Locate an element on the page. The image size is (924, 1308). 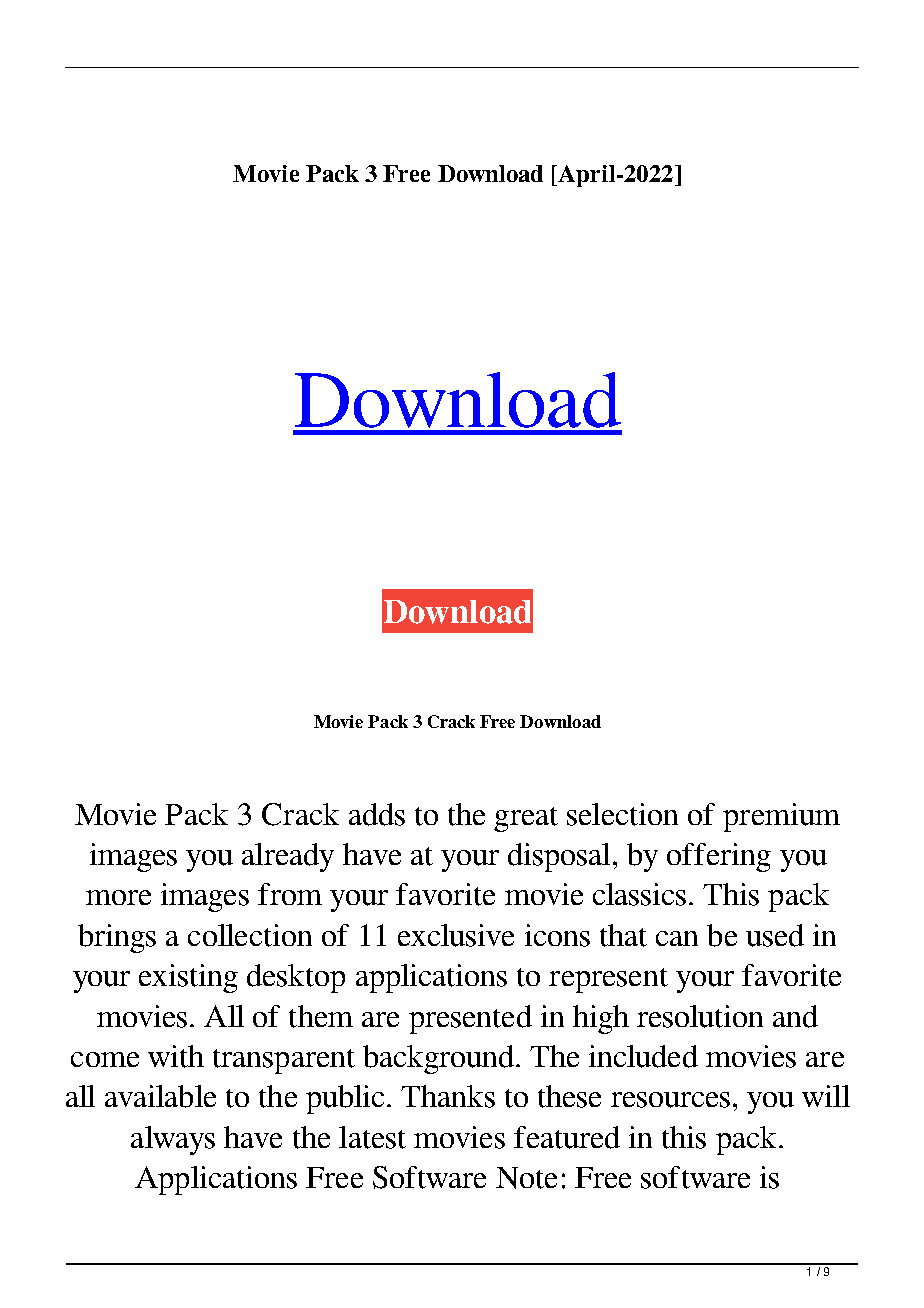
presented is located at coordinates (470, 1019).
